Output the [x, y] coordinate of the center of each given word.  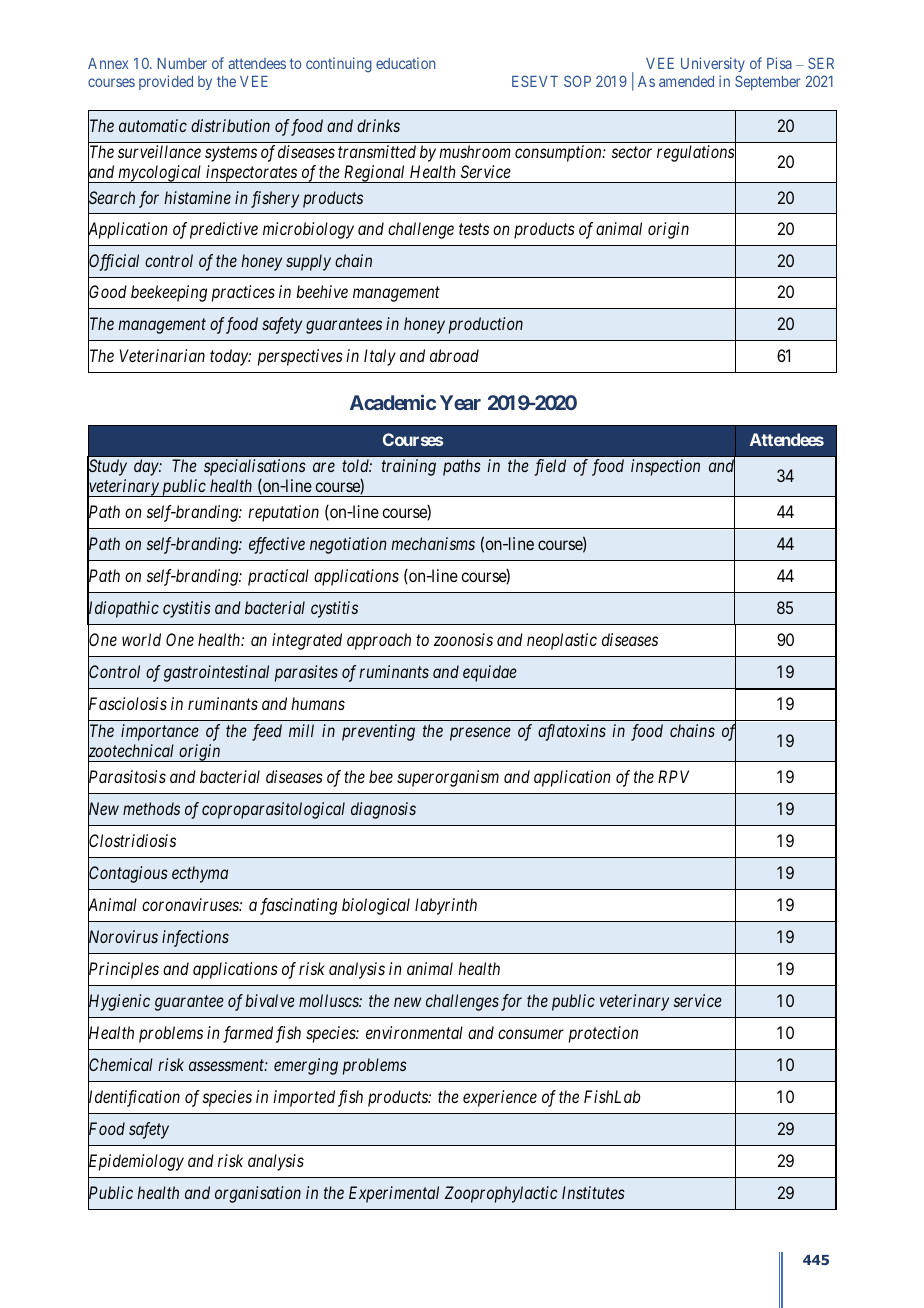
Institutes [593, 1192]
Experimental [394, 1194]
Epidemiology [136, 1163]
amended [686, 81]
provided [166, 82]
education [405, 63]
